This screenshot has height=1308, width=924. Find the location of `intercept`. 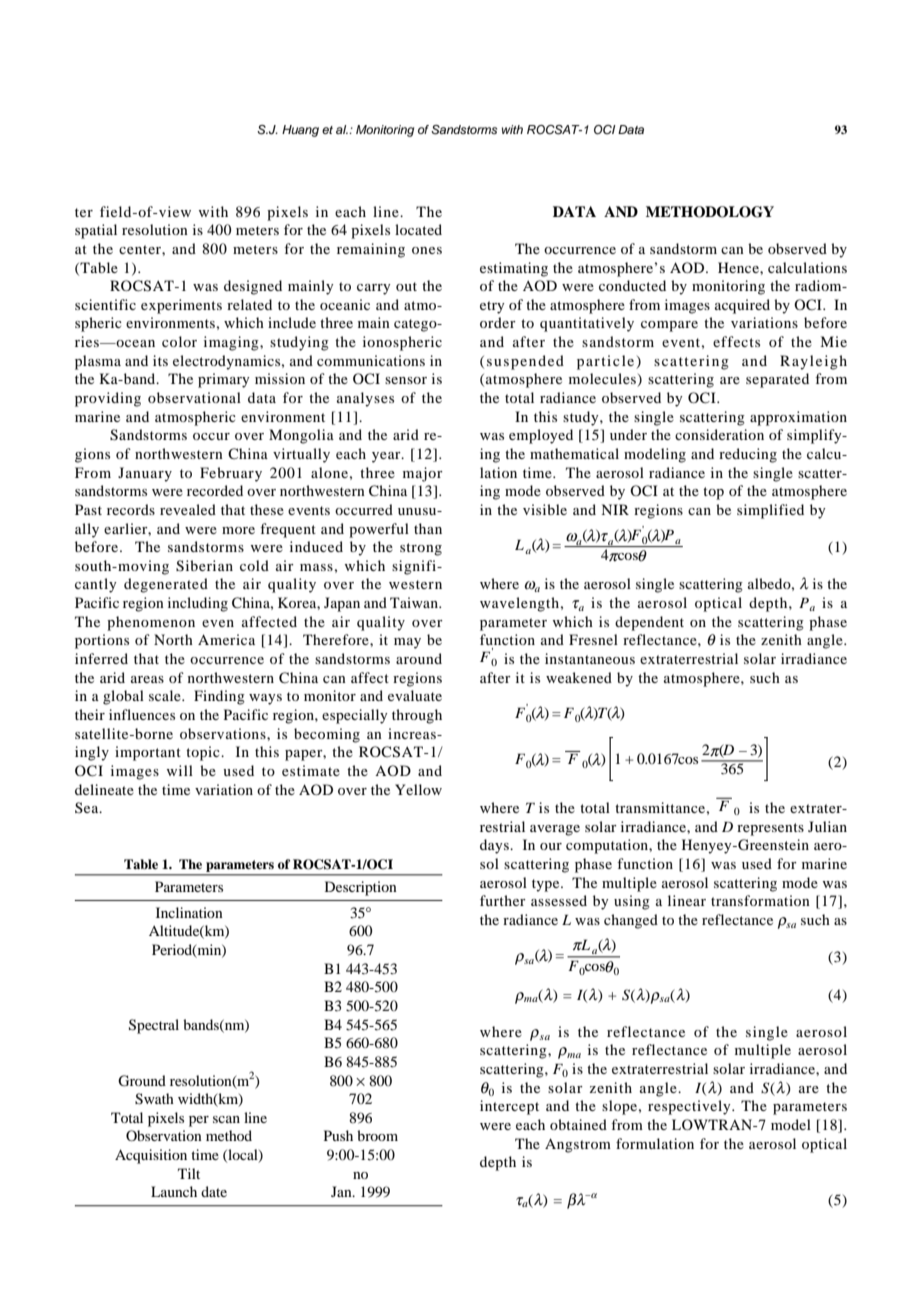

intercept is located at coordinates (509, 1107).
